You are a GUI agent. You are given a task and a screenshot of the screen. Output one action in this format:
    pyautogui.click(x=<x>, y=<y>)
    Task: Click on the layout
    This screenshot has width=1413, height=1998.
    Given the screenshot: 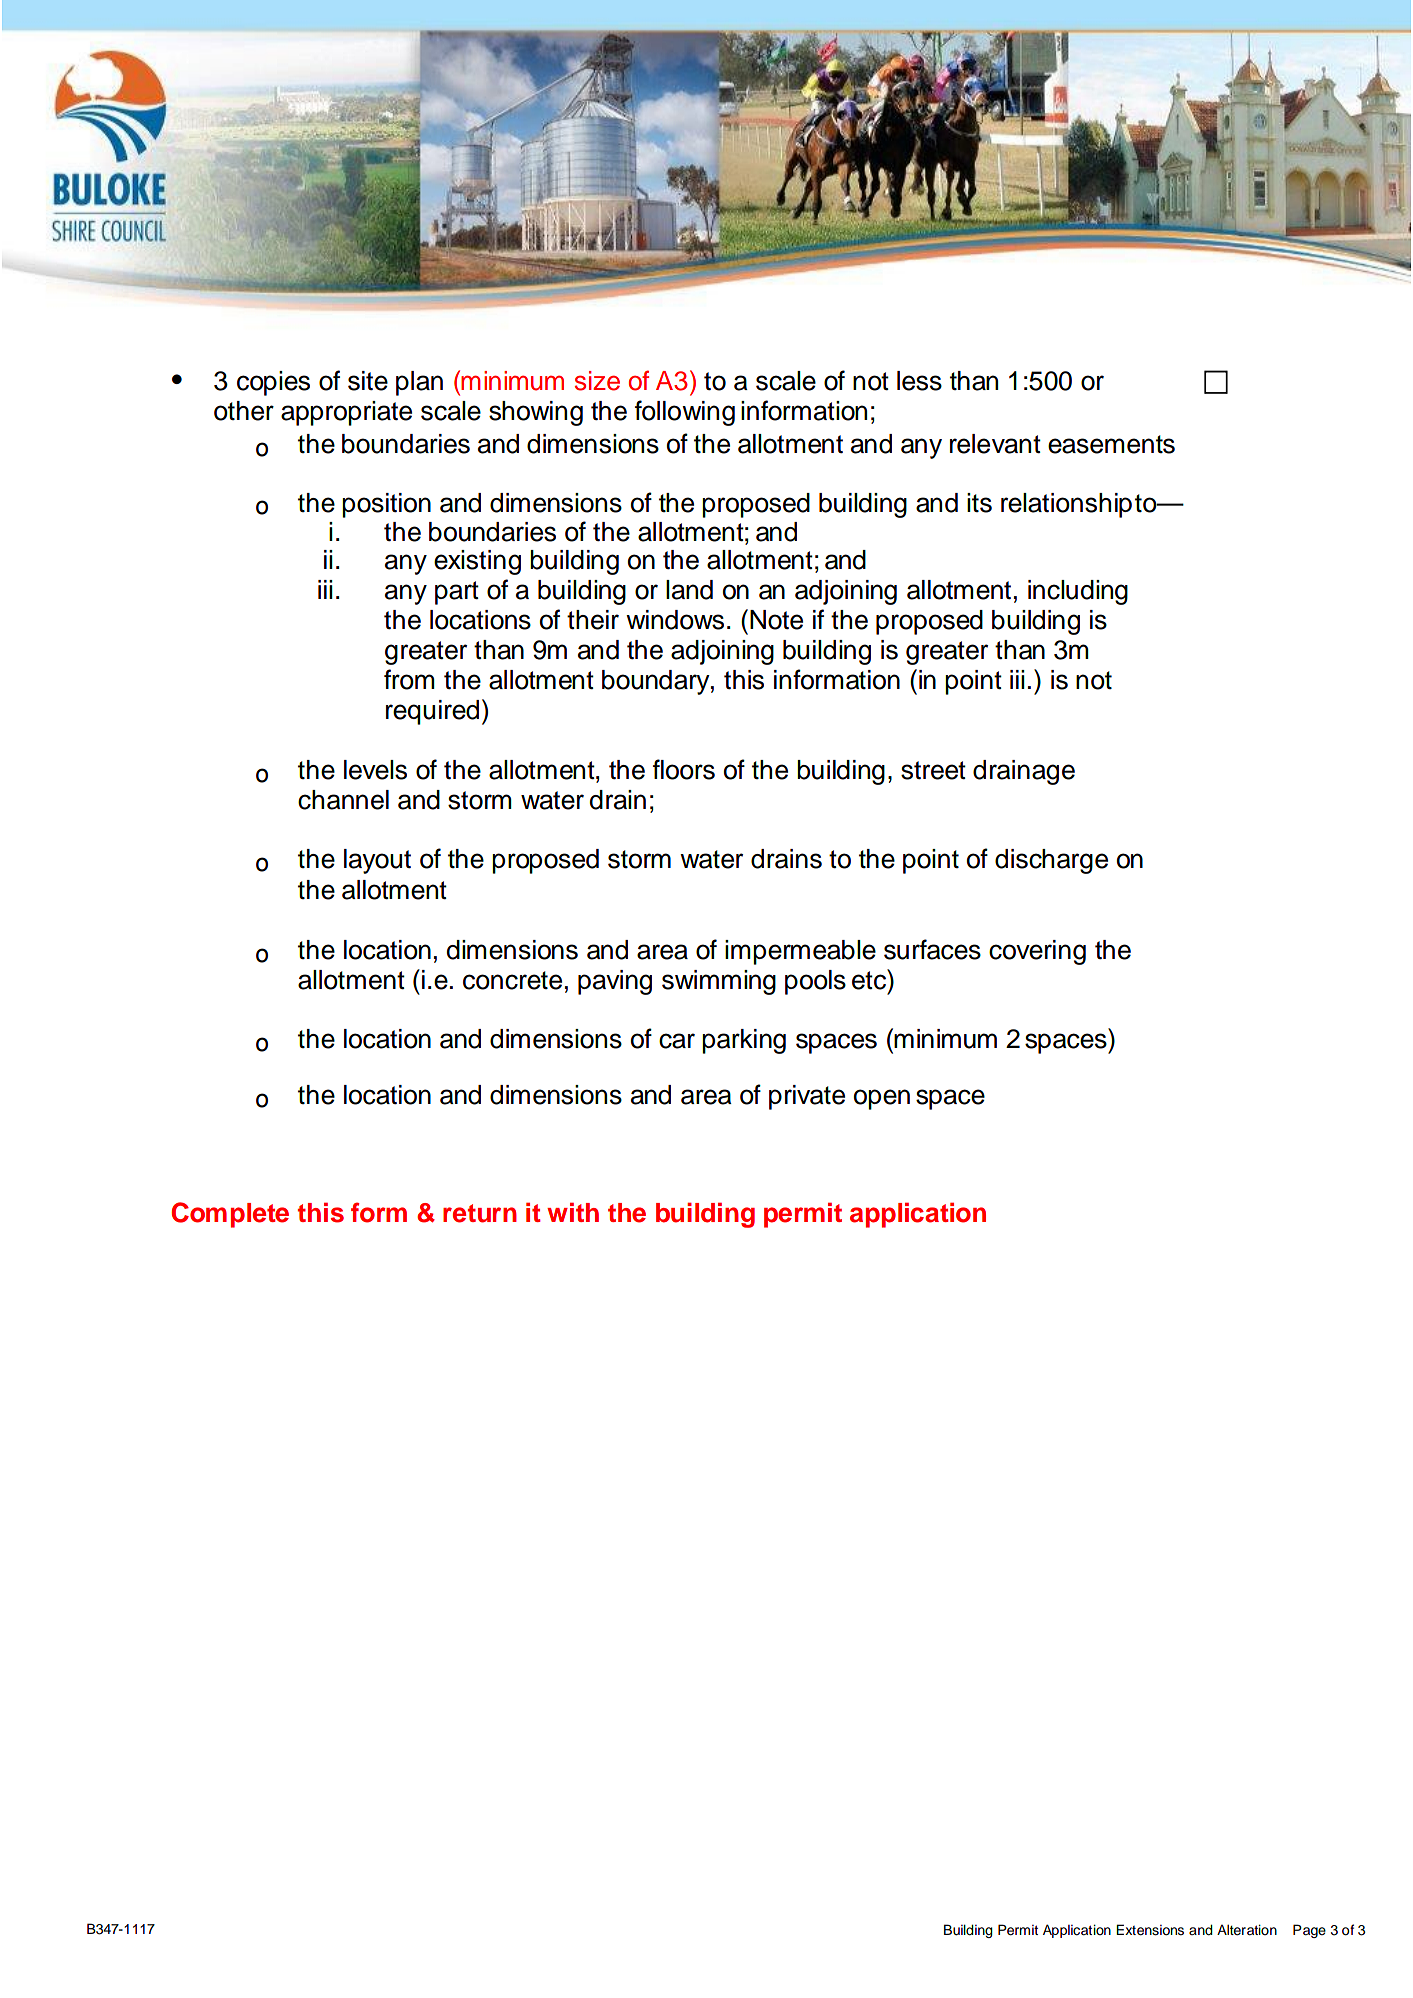 What is the action you would take?
    pyautogui.click(x=377, y=861)
